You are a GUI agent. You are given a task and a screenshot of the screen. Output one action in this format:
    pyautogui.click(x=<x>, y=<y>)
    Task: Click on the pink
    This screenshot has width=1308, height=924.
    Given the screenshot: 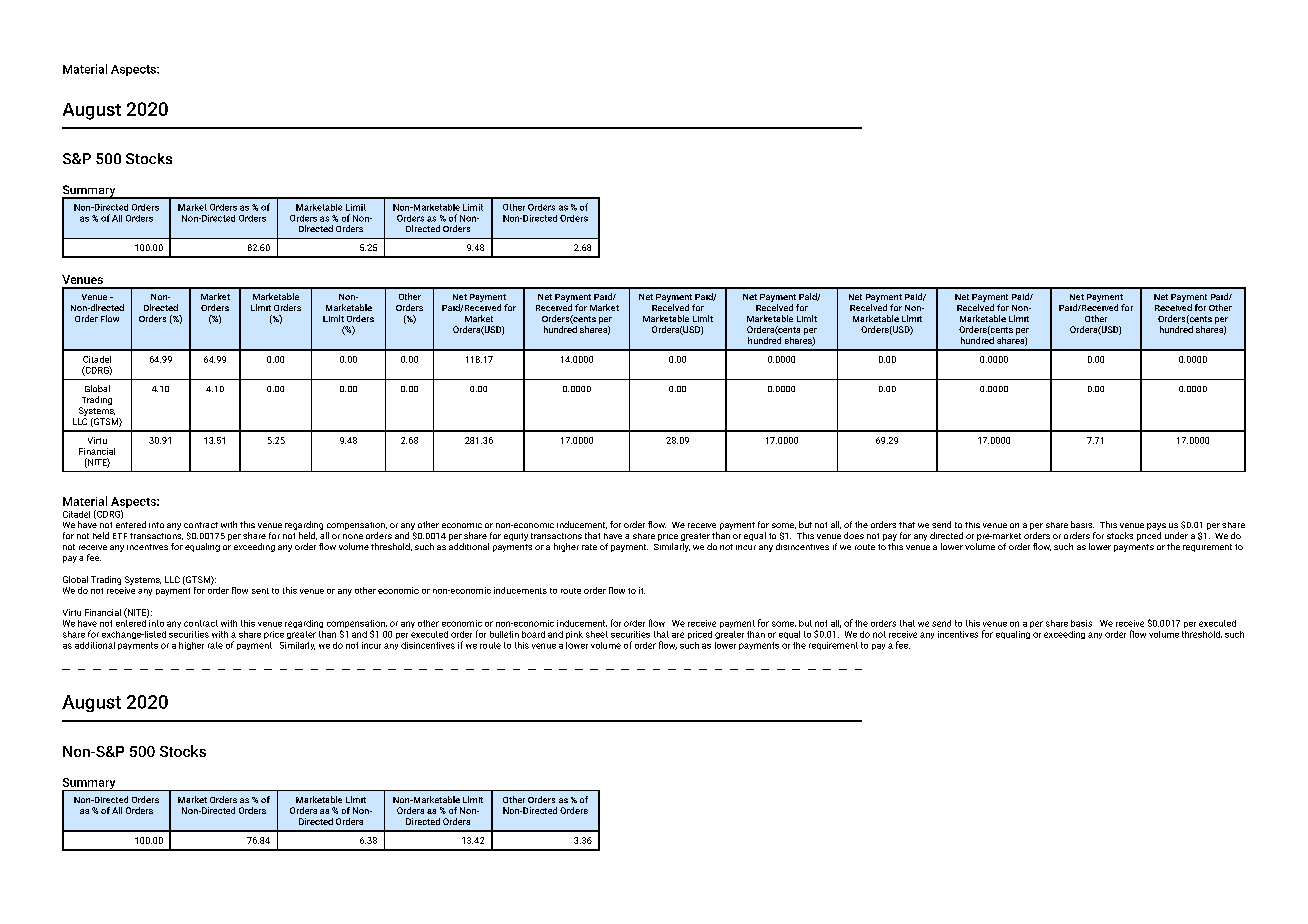 What is the action you would take?
    pyautogui.click(x=574, y=635)
